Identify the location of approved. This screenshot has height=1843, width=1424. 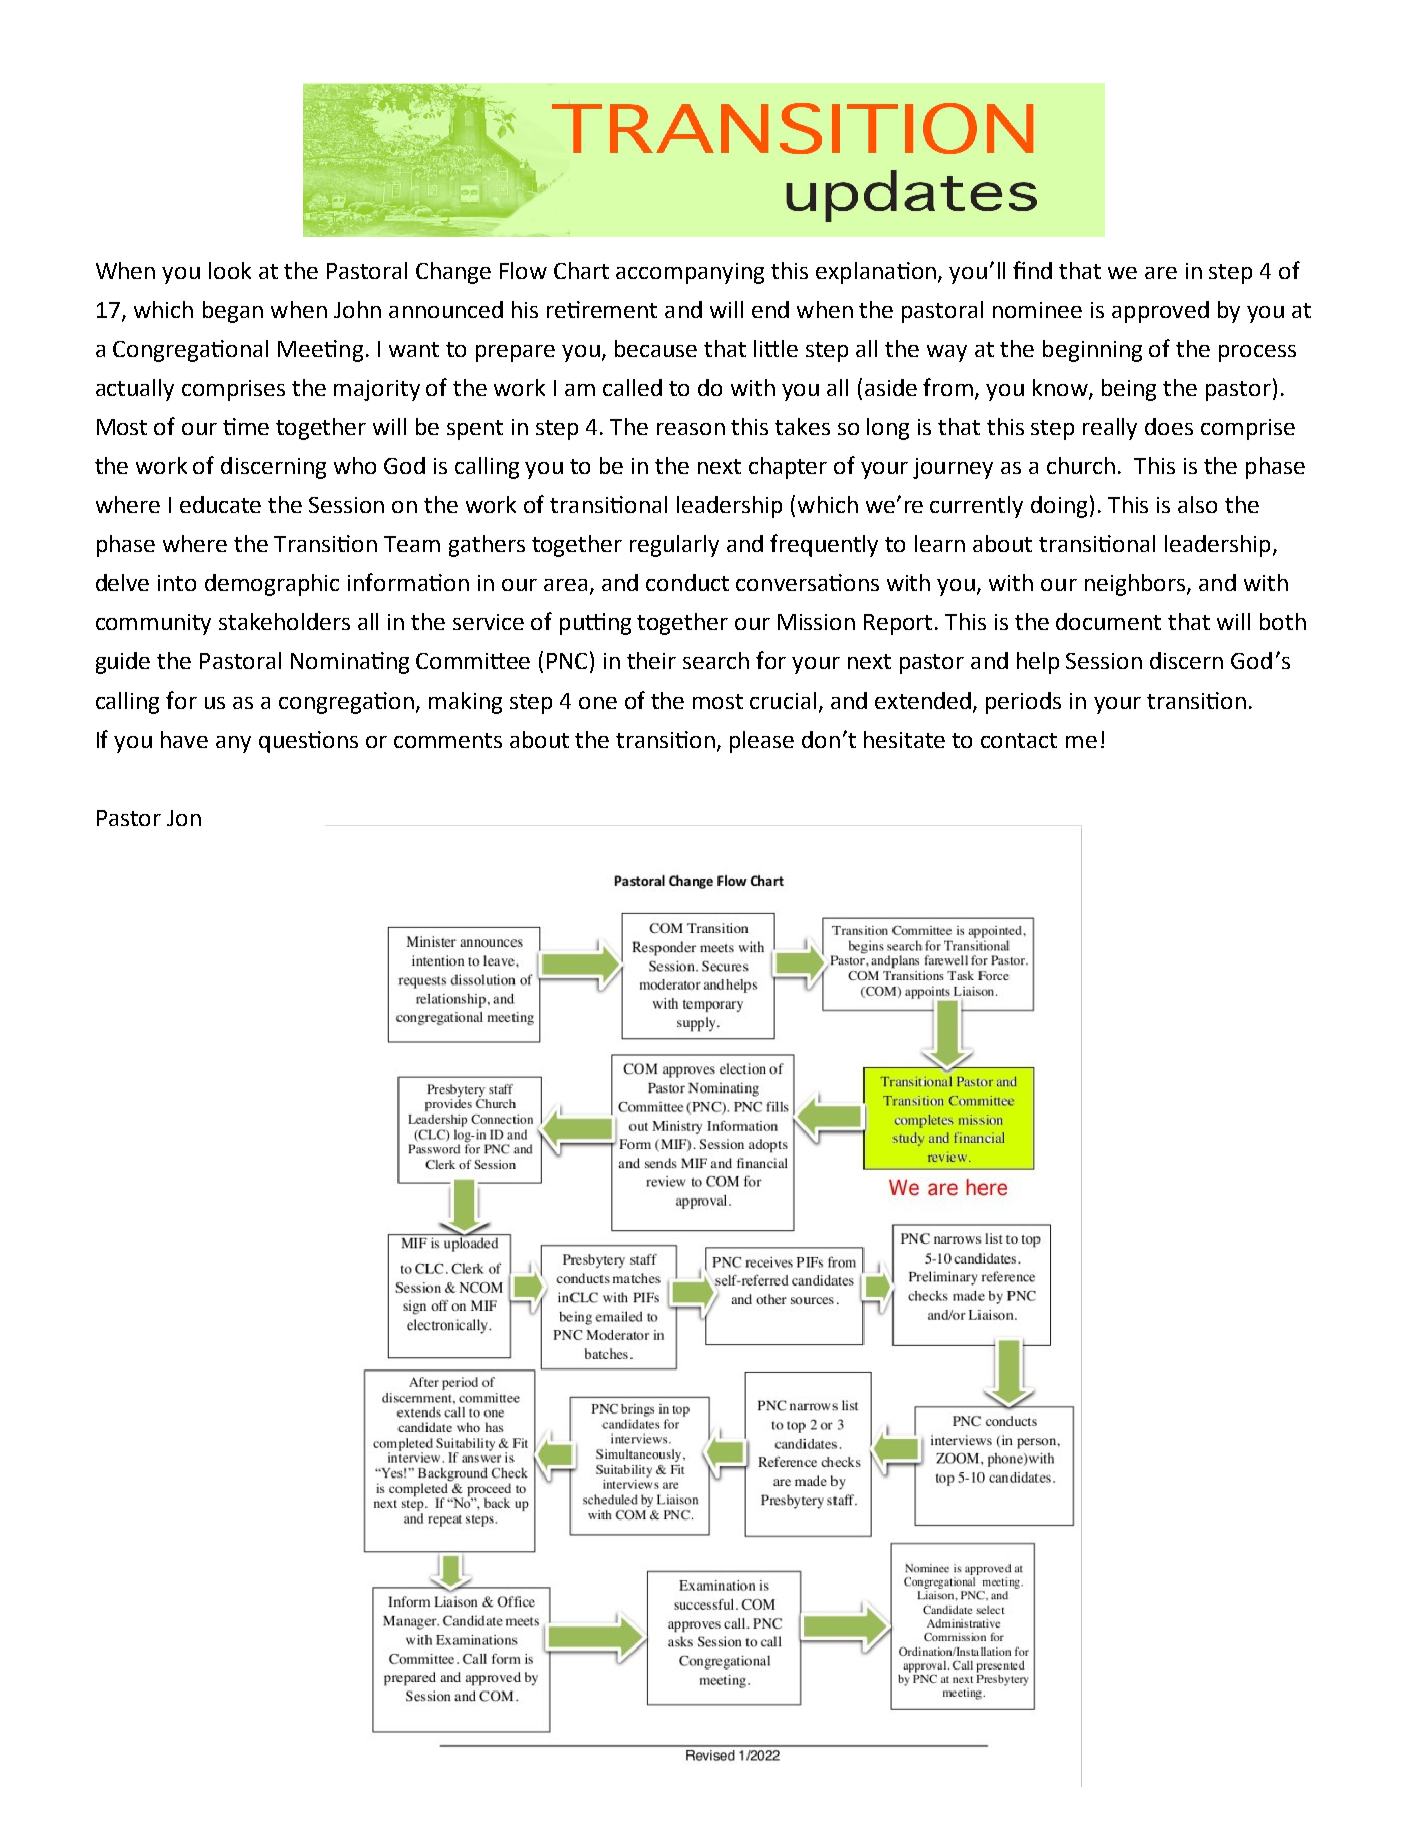
(1160, 312).
